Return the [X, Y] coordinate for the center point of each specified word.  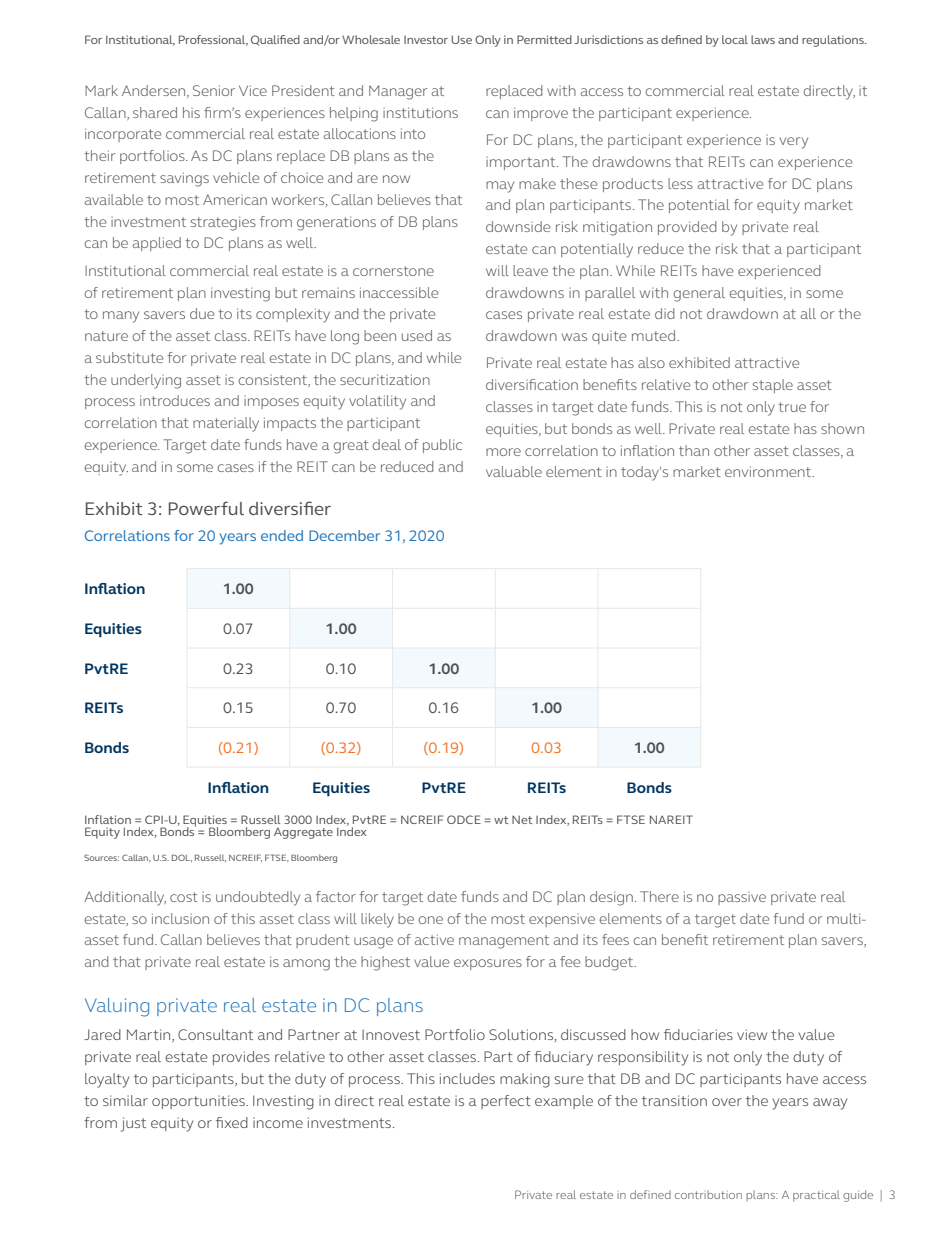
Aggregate [303, 833]
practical [816, 1196]
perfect [506, 1102]
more [503, 452]
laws [763, 39]
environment [769, 471]
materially [226, 424]
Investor [426, 40]
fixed [232, 1122]
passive [742, 898]
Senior [214, 90]
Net [522, 819]
